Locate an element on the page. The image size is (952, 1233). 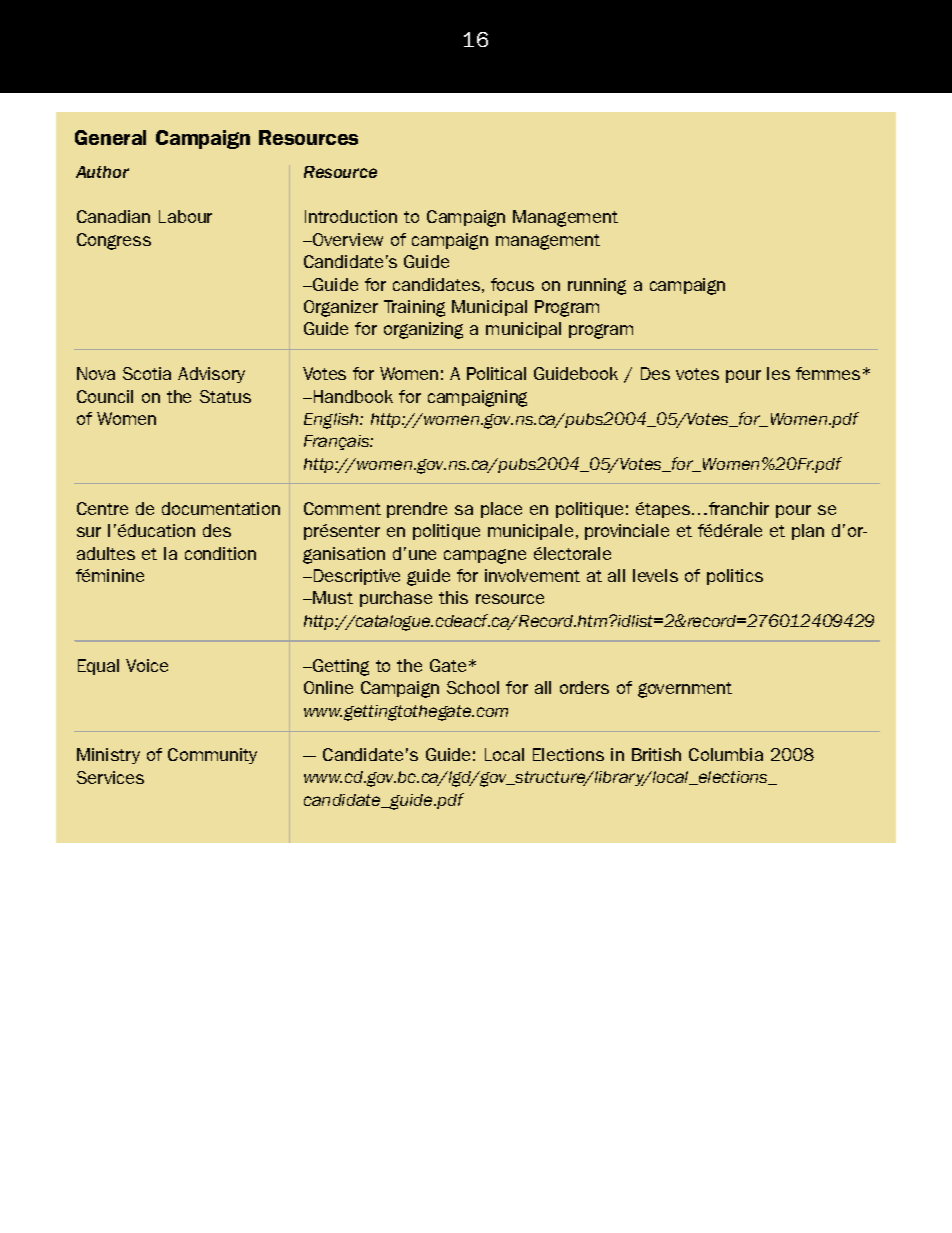
General is located at coordinates (110, 137).
